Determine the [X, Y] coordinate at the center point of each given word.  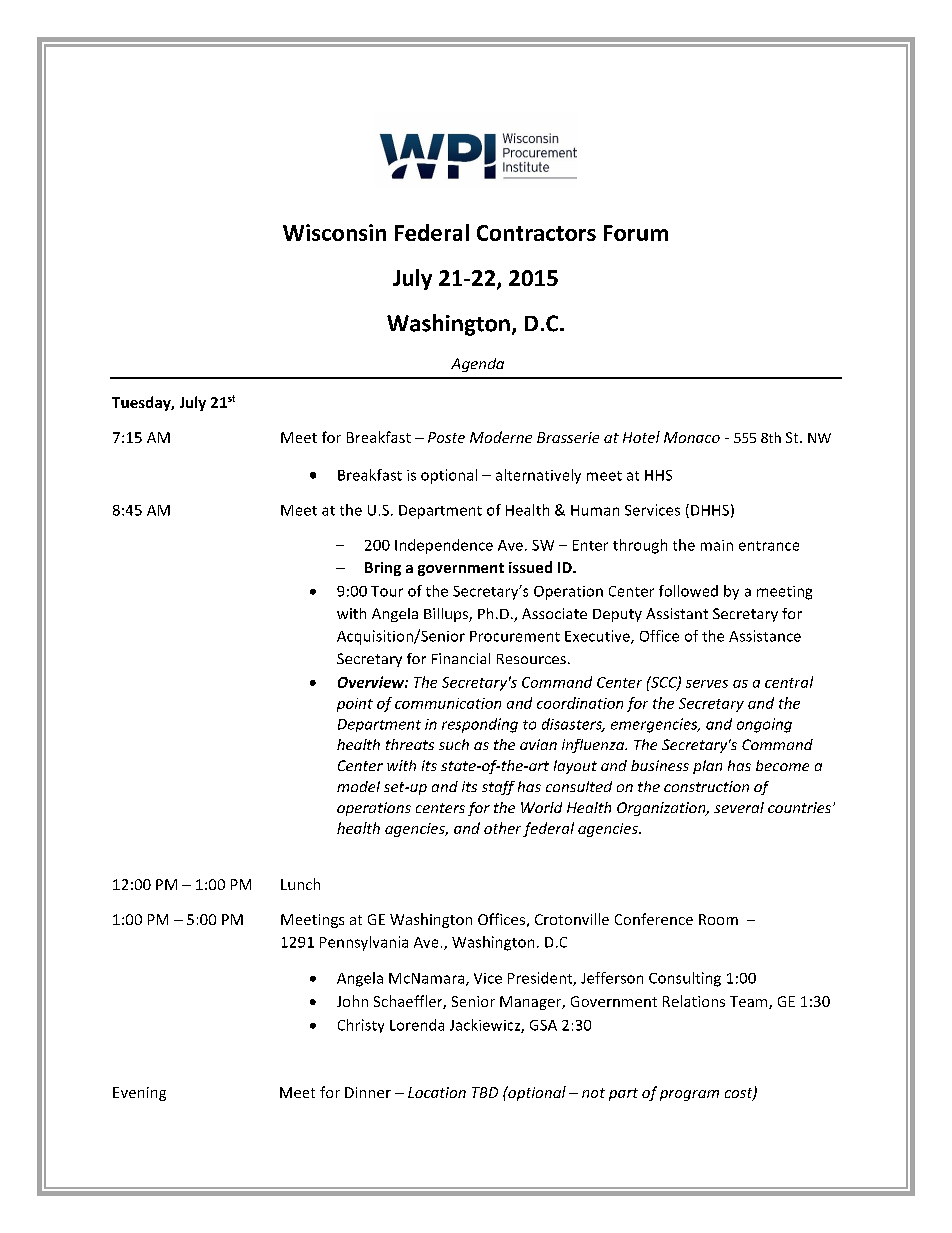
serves [707, 684]
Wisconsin [334, 232]
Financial [461, 658]
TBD [485, 1092]
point [355, 705]
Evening [139, 1094]
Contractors [536, 233]
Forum [636, 233]
